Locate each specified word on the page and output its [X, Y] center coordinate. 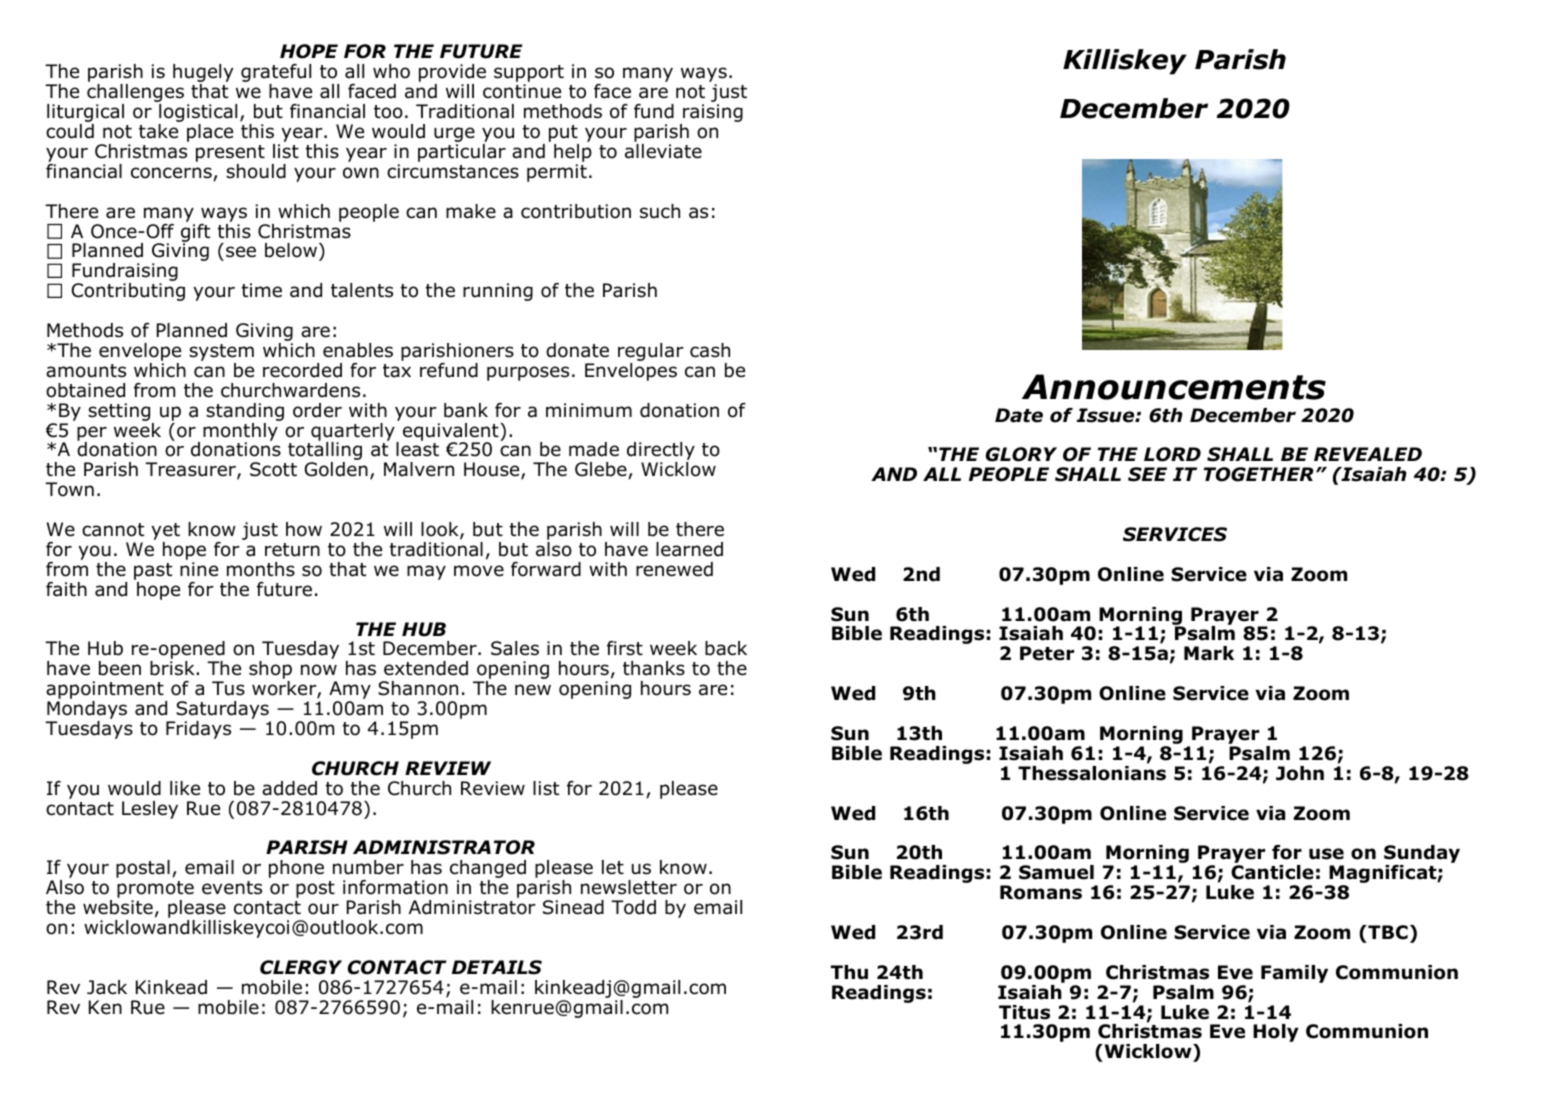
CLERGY [301, 967]
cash [710, 350]
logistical [197, 114]
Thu [849, 972]
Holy [1276, 1033]
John [1300, 773]
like [185, 788]
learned [689, 549]
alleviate [663, 151]
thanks [654, 668]
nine [199, 569]
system [221, 354]
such [660, 211]
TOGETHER [1259, 474]
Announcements [1174, 387]
